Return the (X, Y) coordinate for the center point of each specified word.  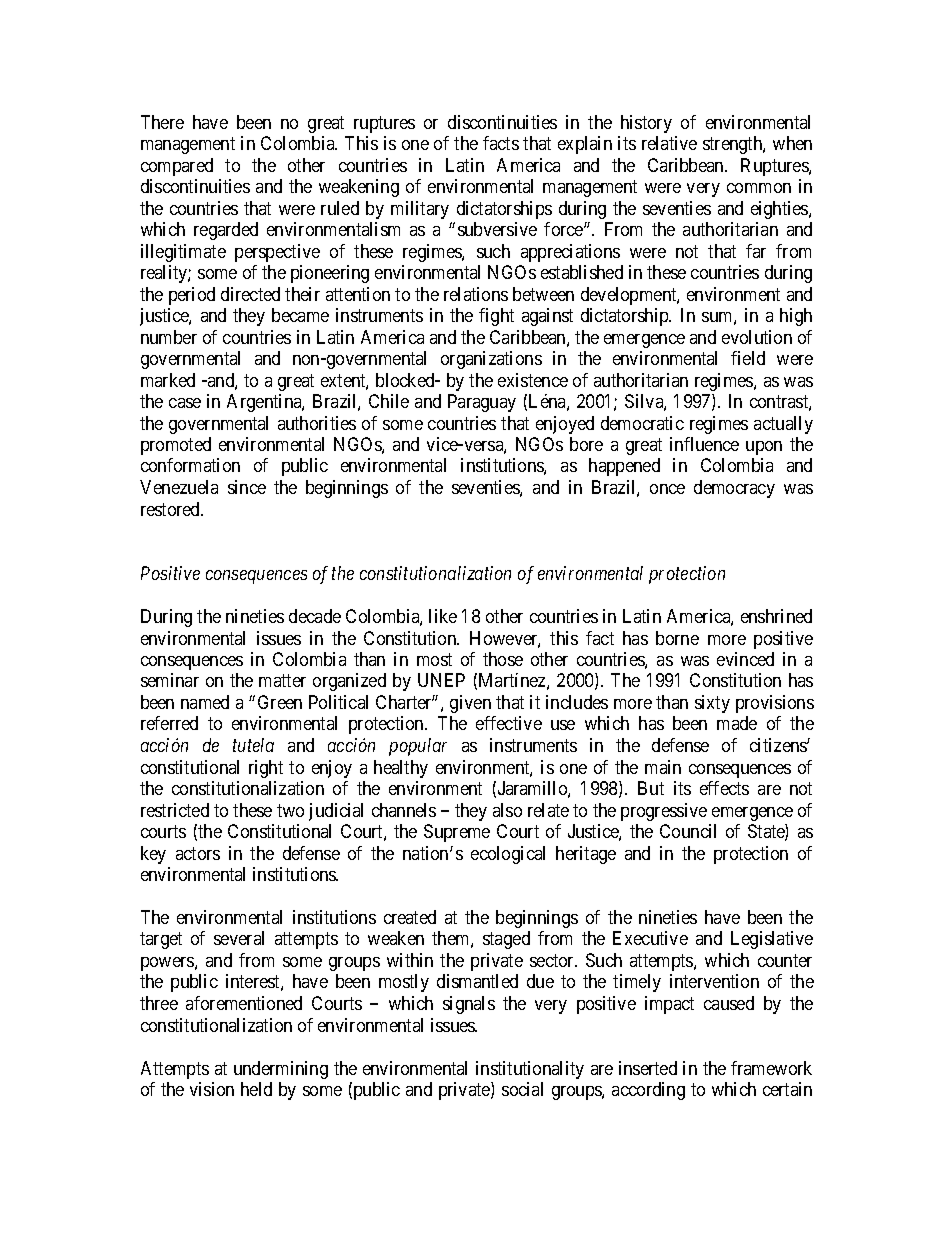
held (256, 1089)
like (443, 616)
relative (669, 143)
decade (315, 616)
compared (177, 167)
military (420, 210)
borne (677, 638)
